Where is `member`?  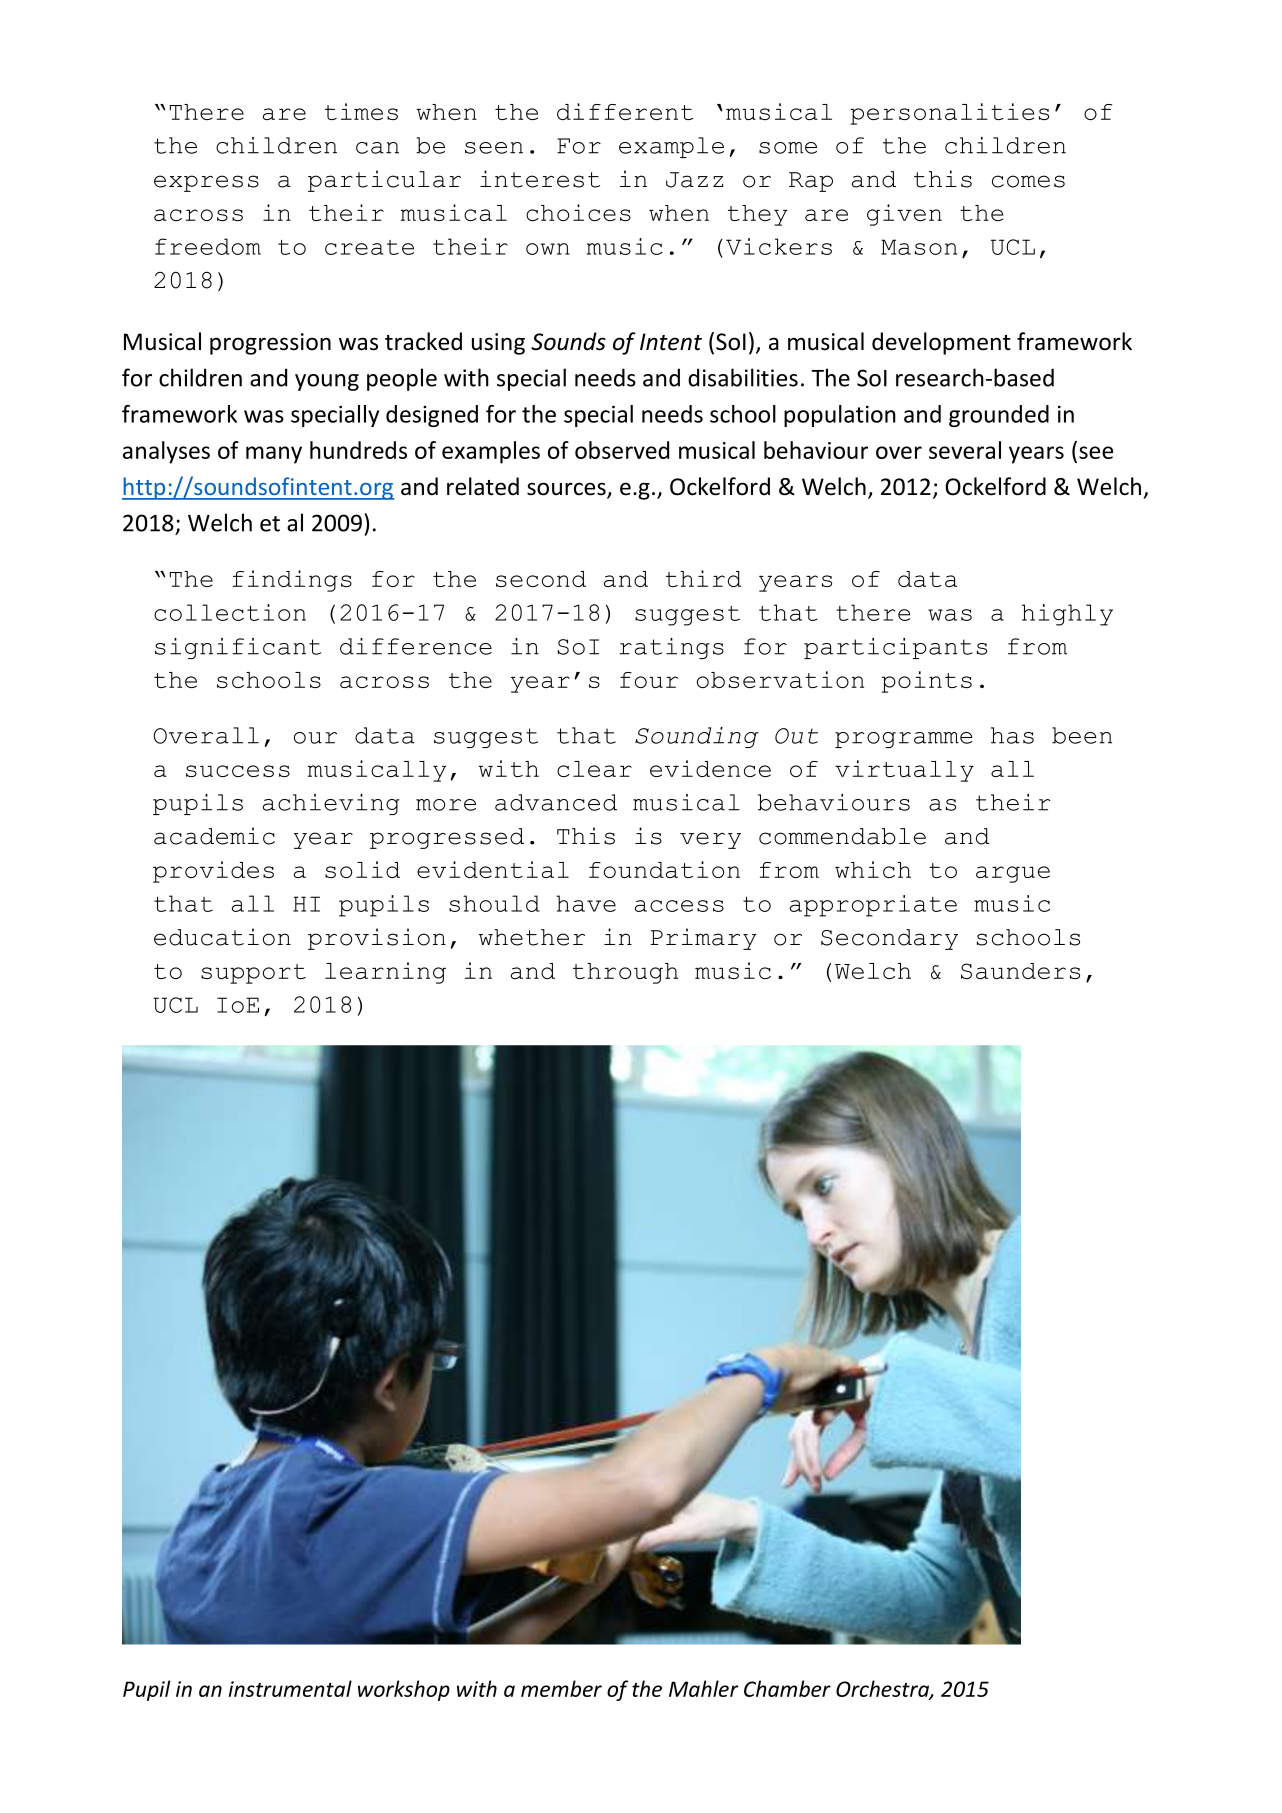
member is located at coordinates (561, 1688).
